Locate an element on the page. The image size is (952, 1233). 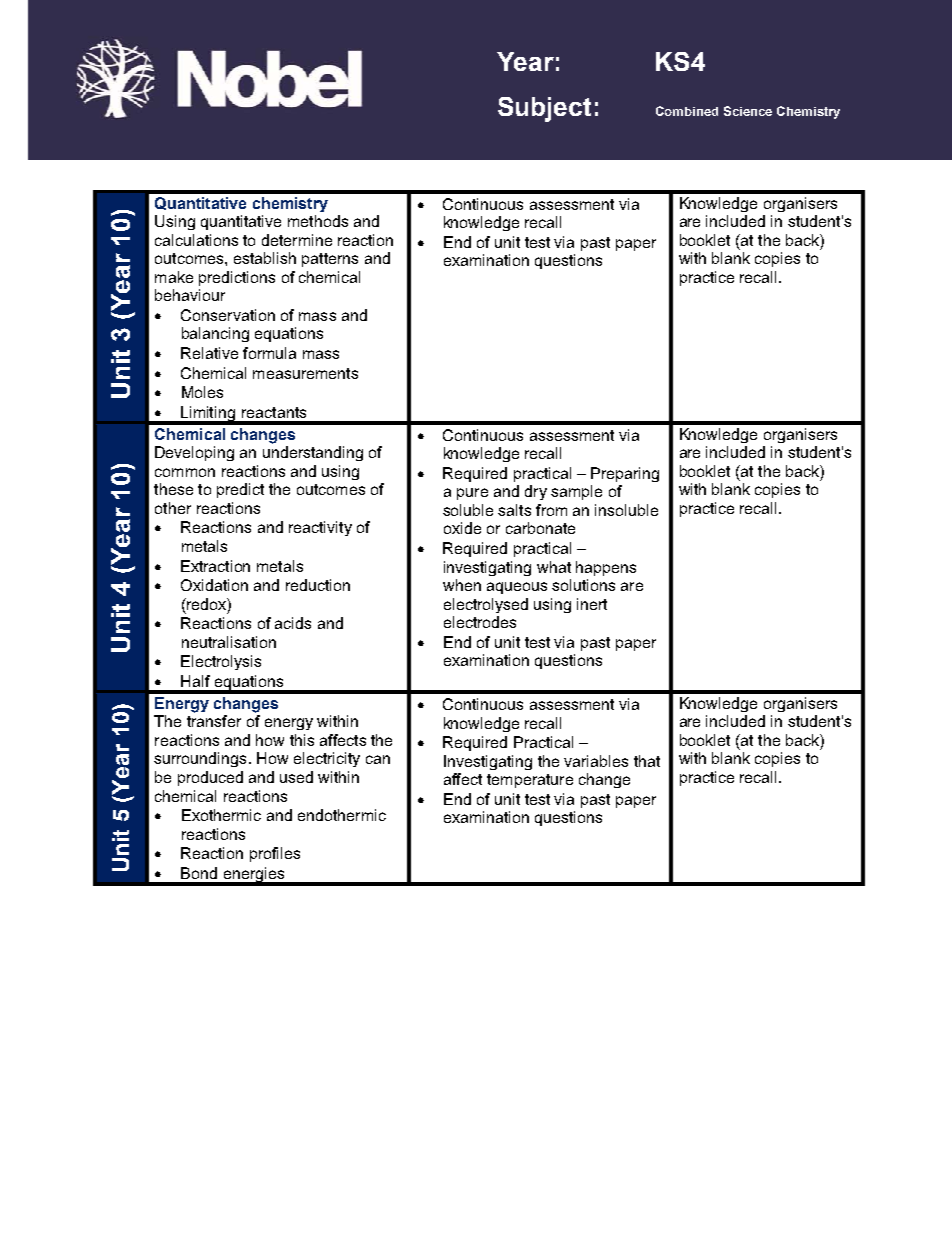
Combined is located at coordinates (687, 111).
